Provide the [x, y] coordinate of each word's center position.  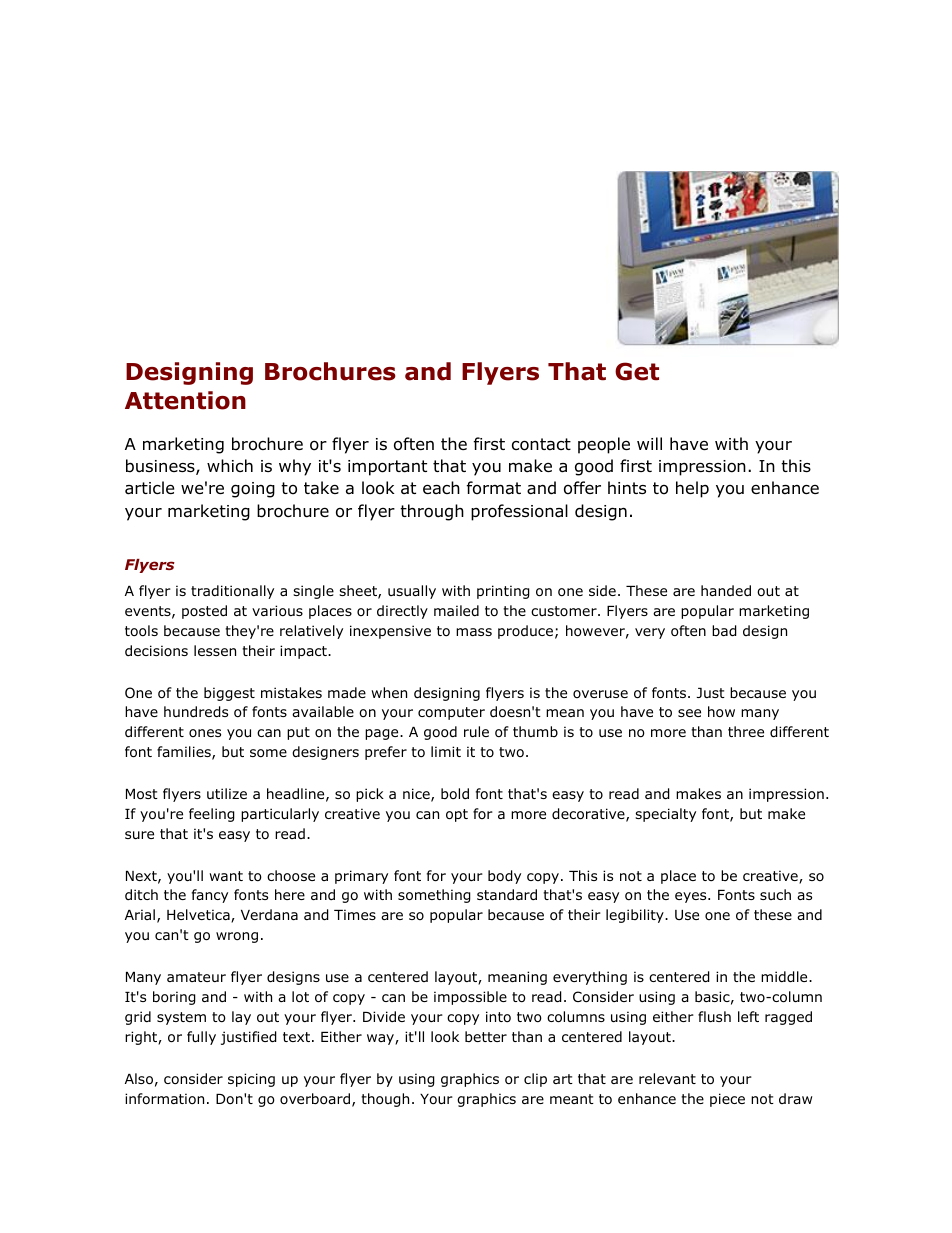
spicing [251, 1080]
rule [476, 731]
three [746, 731]
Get [637, 371]
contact [541, 444]
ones [205, 733]
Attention [185, 400]
